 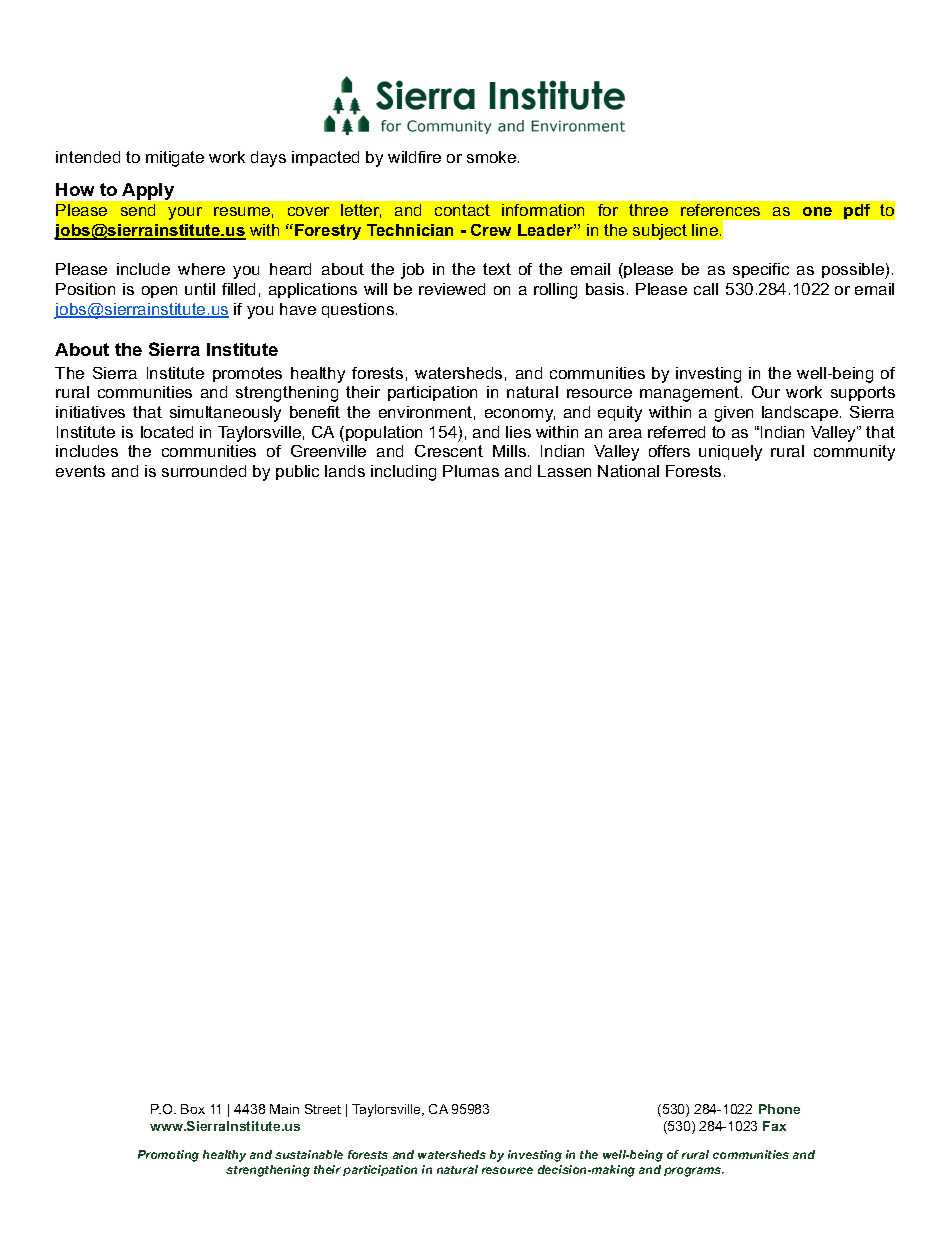 I want to click on contact, so click(x=462, y=210).
